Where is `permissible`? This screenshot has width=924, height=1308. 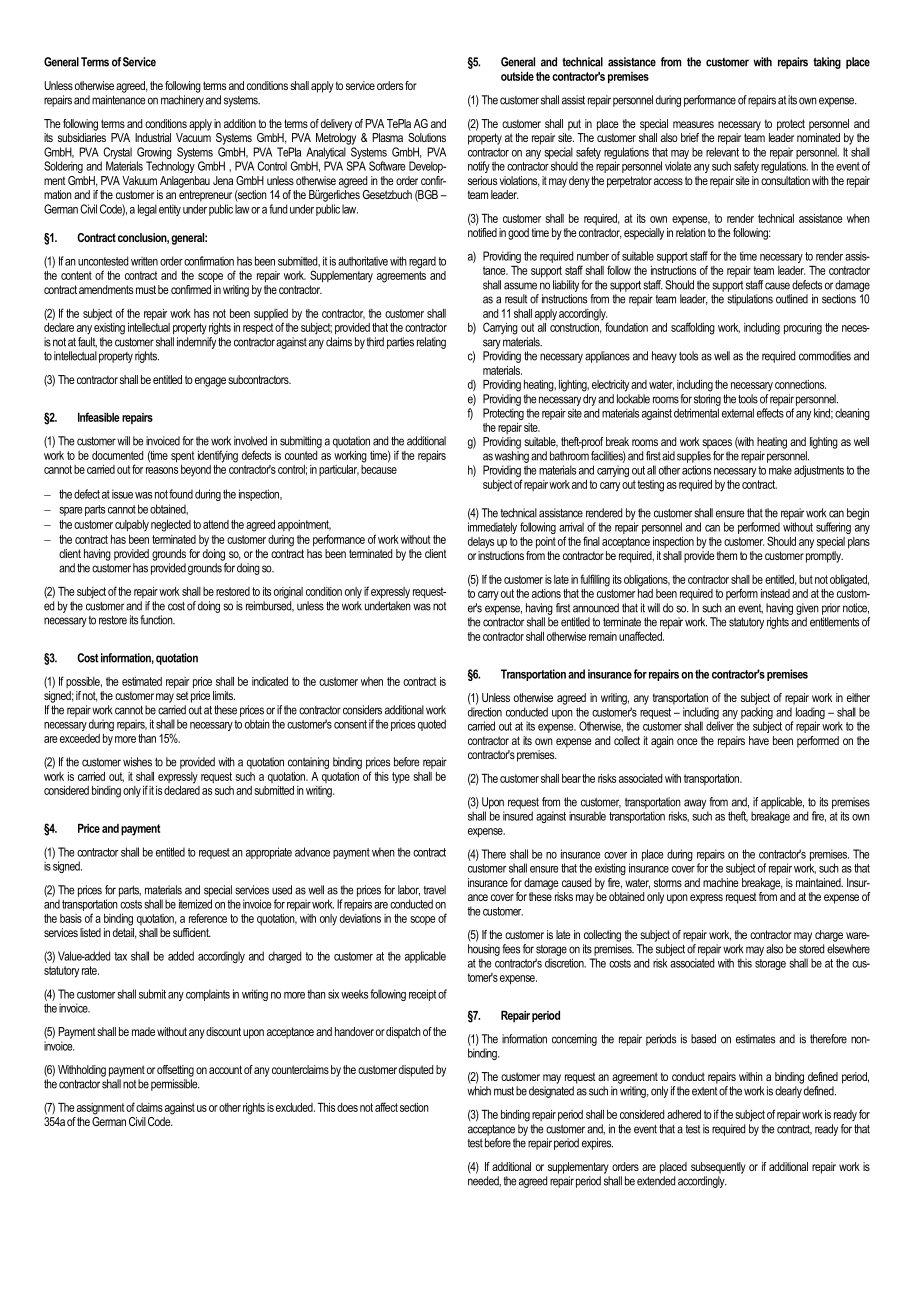
permissible is located at coordinates (175, 1085).
